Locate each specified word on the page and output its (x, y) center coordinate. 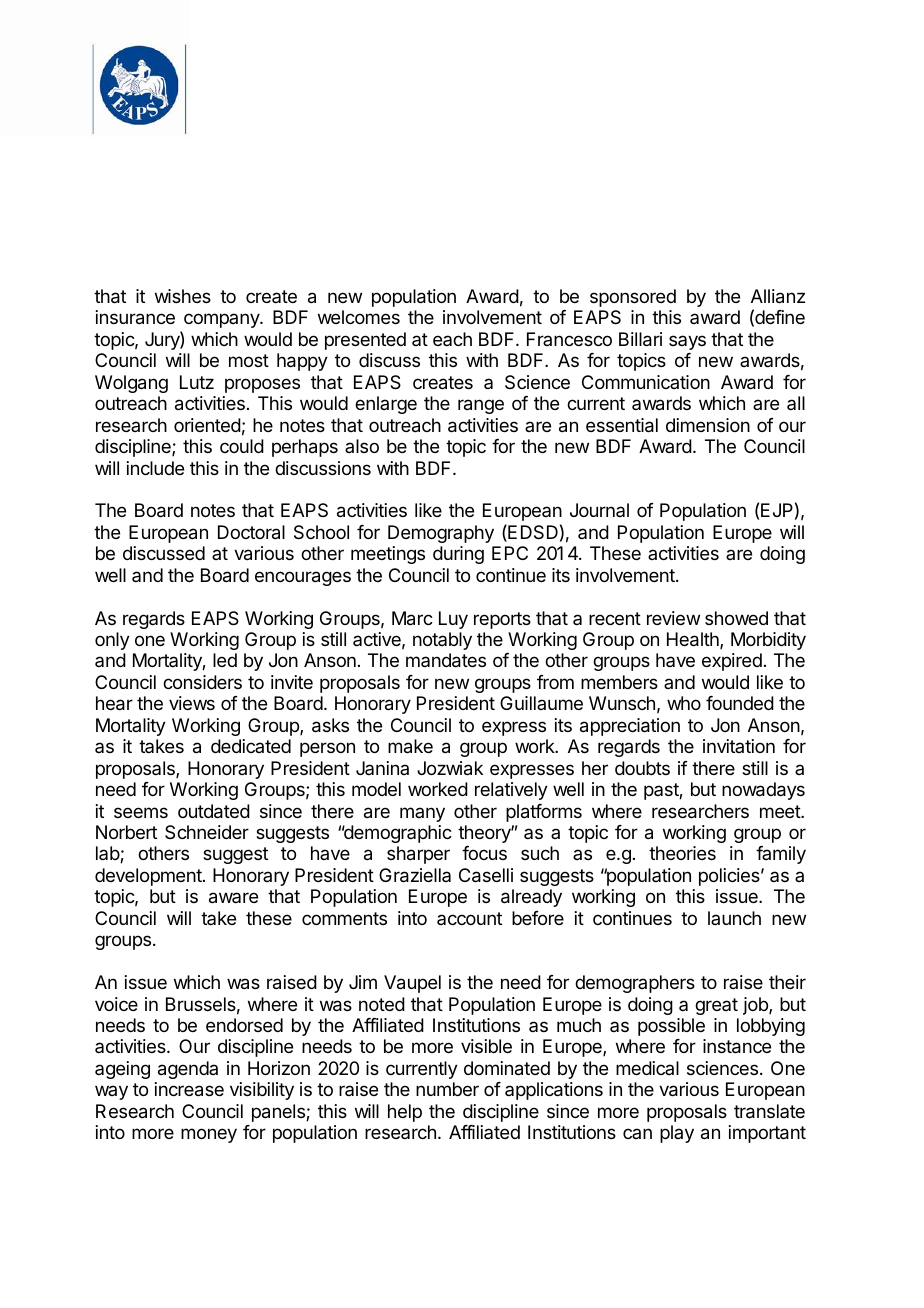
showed (736, 618)
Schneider (207, 832)
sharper (418, 855)
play (677, 1134)
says (687, 342)
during (458, 555)
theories (682, 853)
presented (365, 341)
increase (189, 1089)
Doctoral (251, 532)
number (447, 1089)
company (222, 320)
